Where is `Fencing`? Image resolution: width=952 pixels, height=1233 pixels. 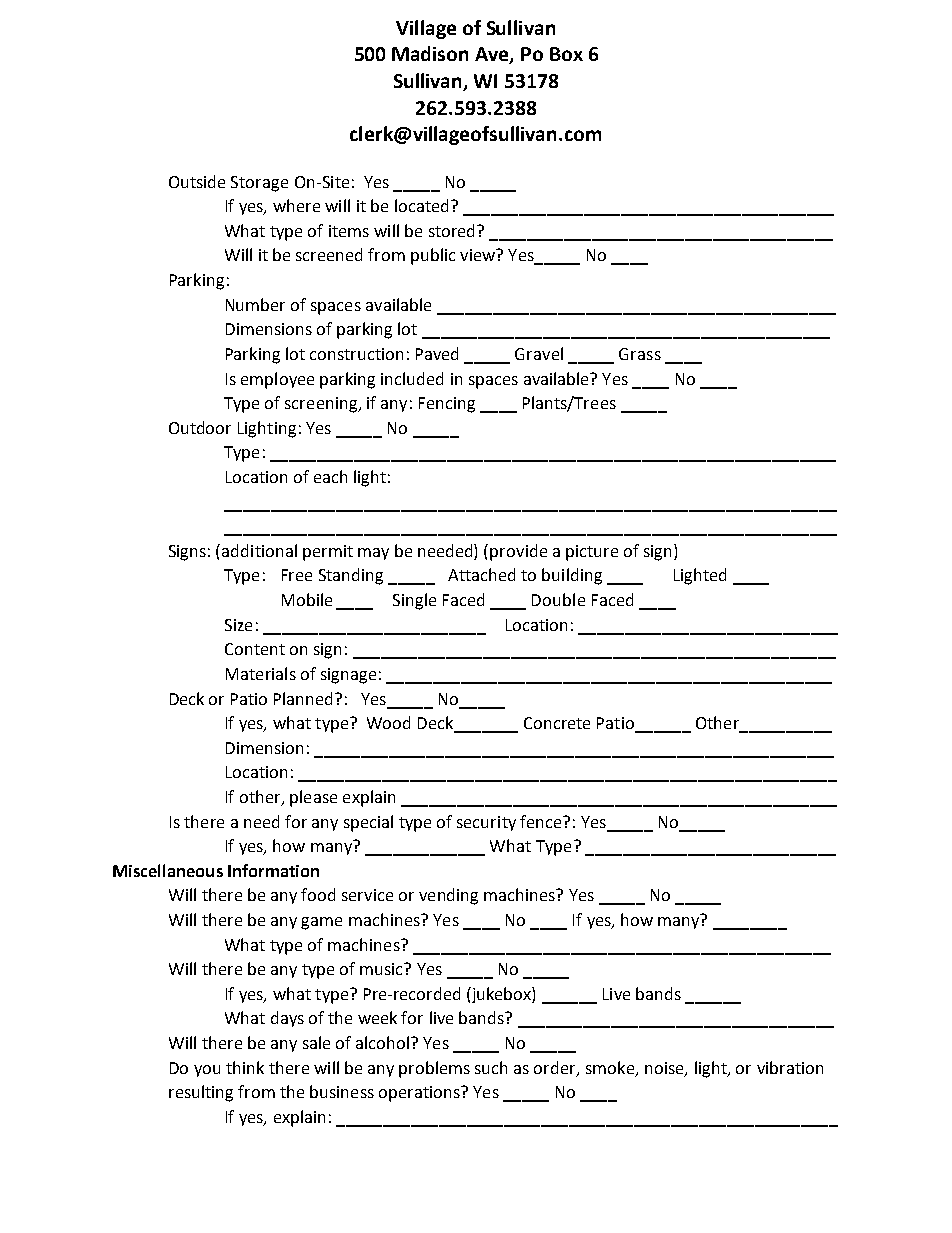
Fencing is located at coordinates (447, 405).
